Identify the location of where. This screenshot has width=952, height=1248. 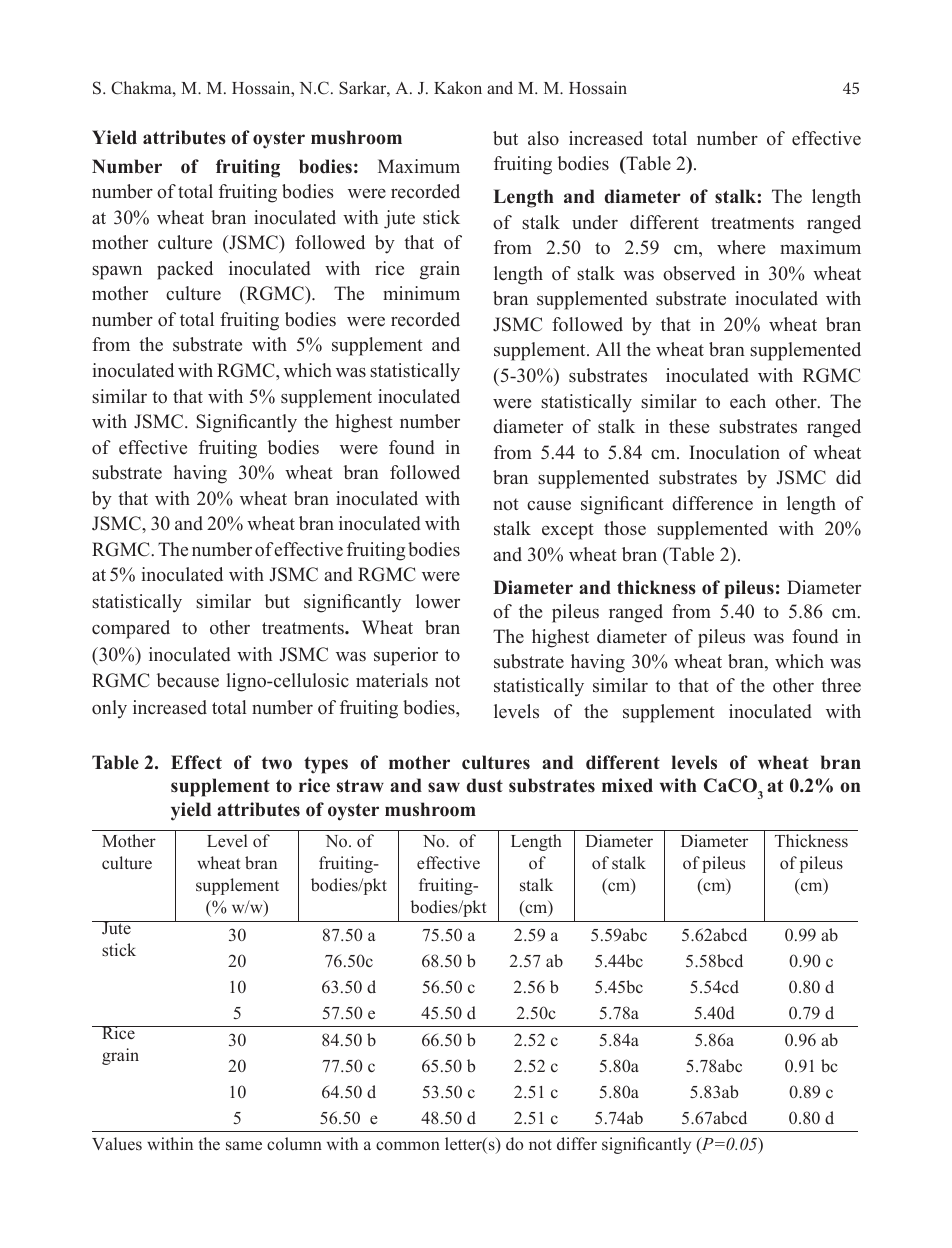
(741, 247).
